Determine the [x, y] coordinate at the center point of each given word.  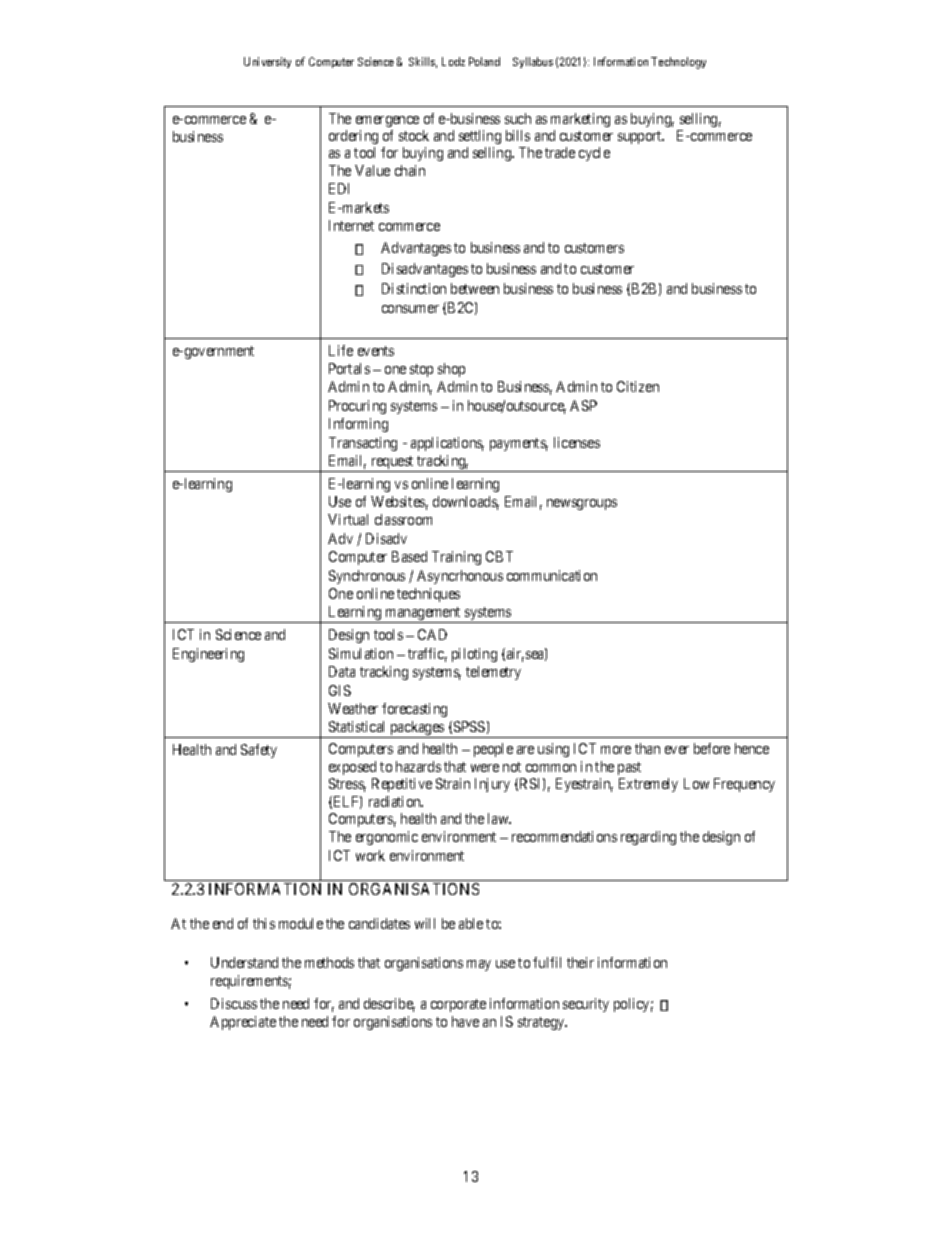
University [267, 62]
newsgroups [582, 504]
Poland [484, 61]
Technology [678, 63]
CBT [499, 556]
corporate [458, 1005]
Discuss [234, 1003]
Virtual [348, 519]
